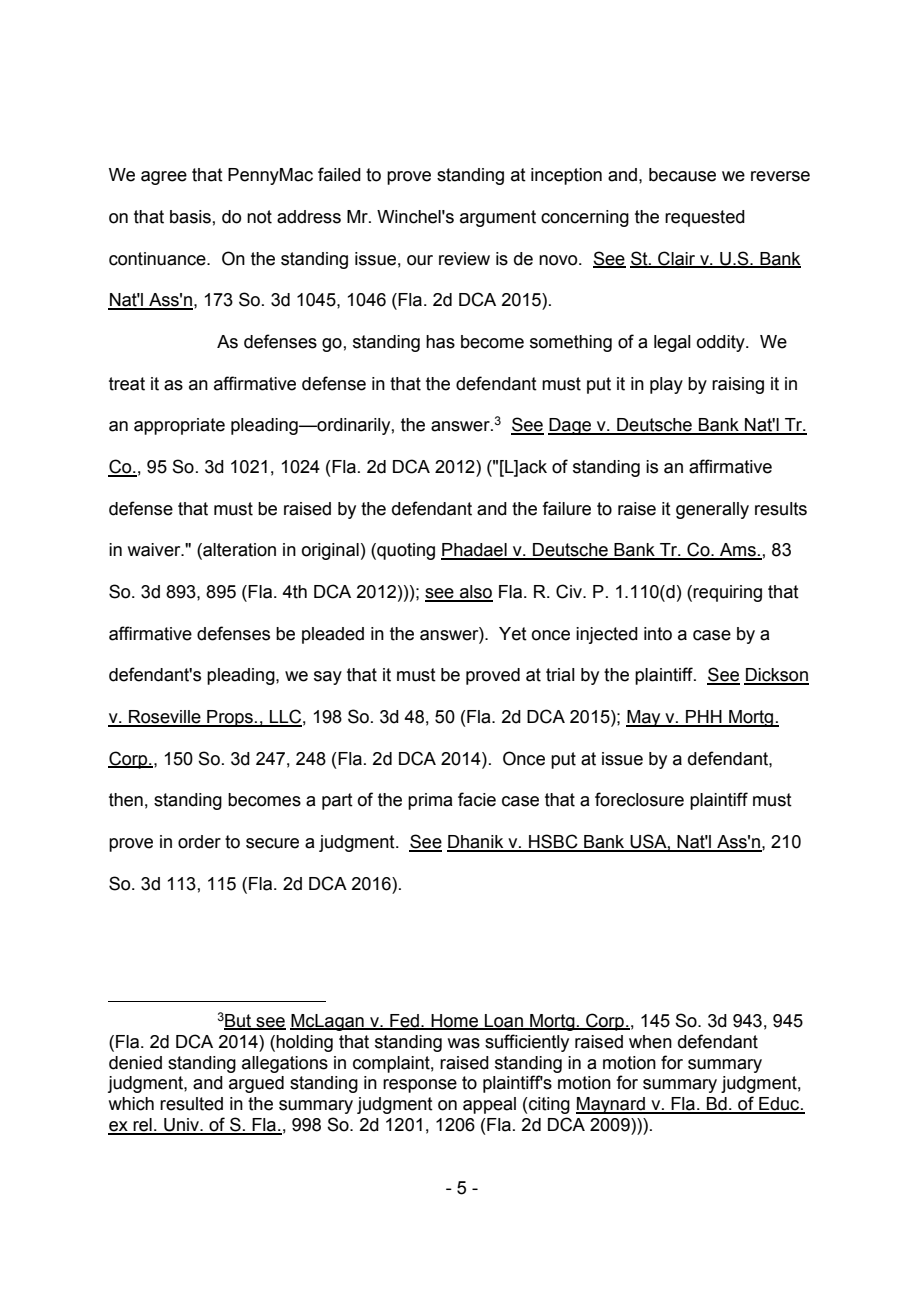 This image has width=924, height=1308. Describe the element at coordinates (658, 634) in the image. I see `into` at that location.
